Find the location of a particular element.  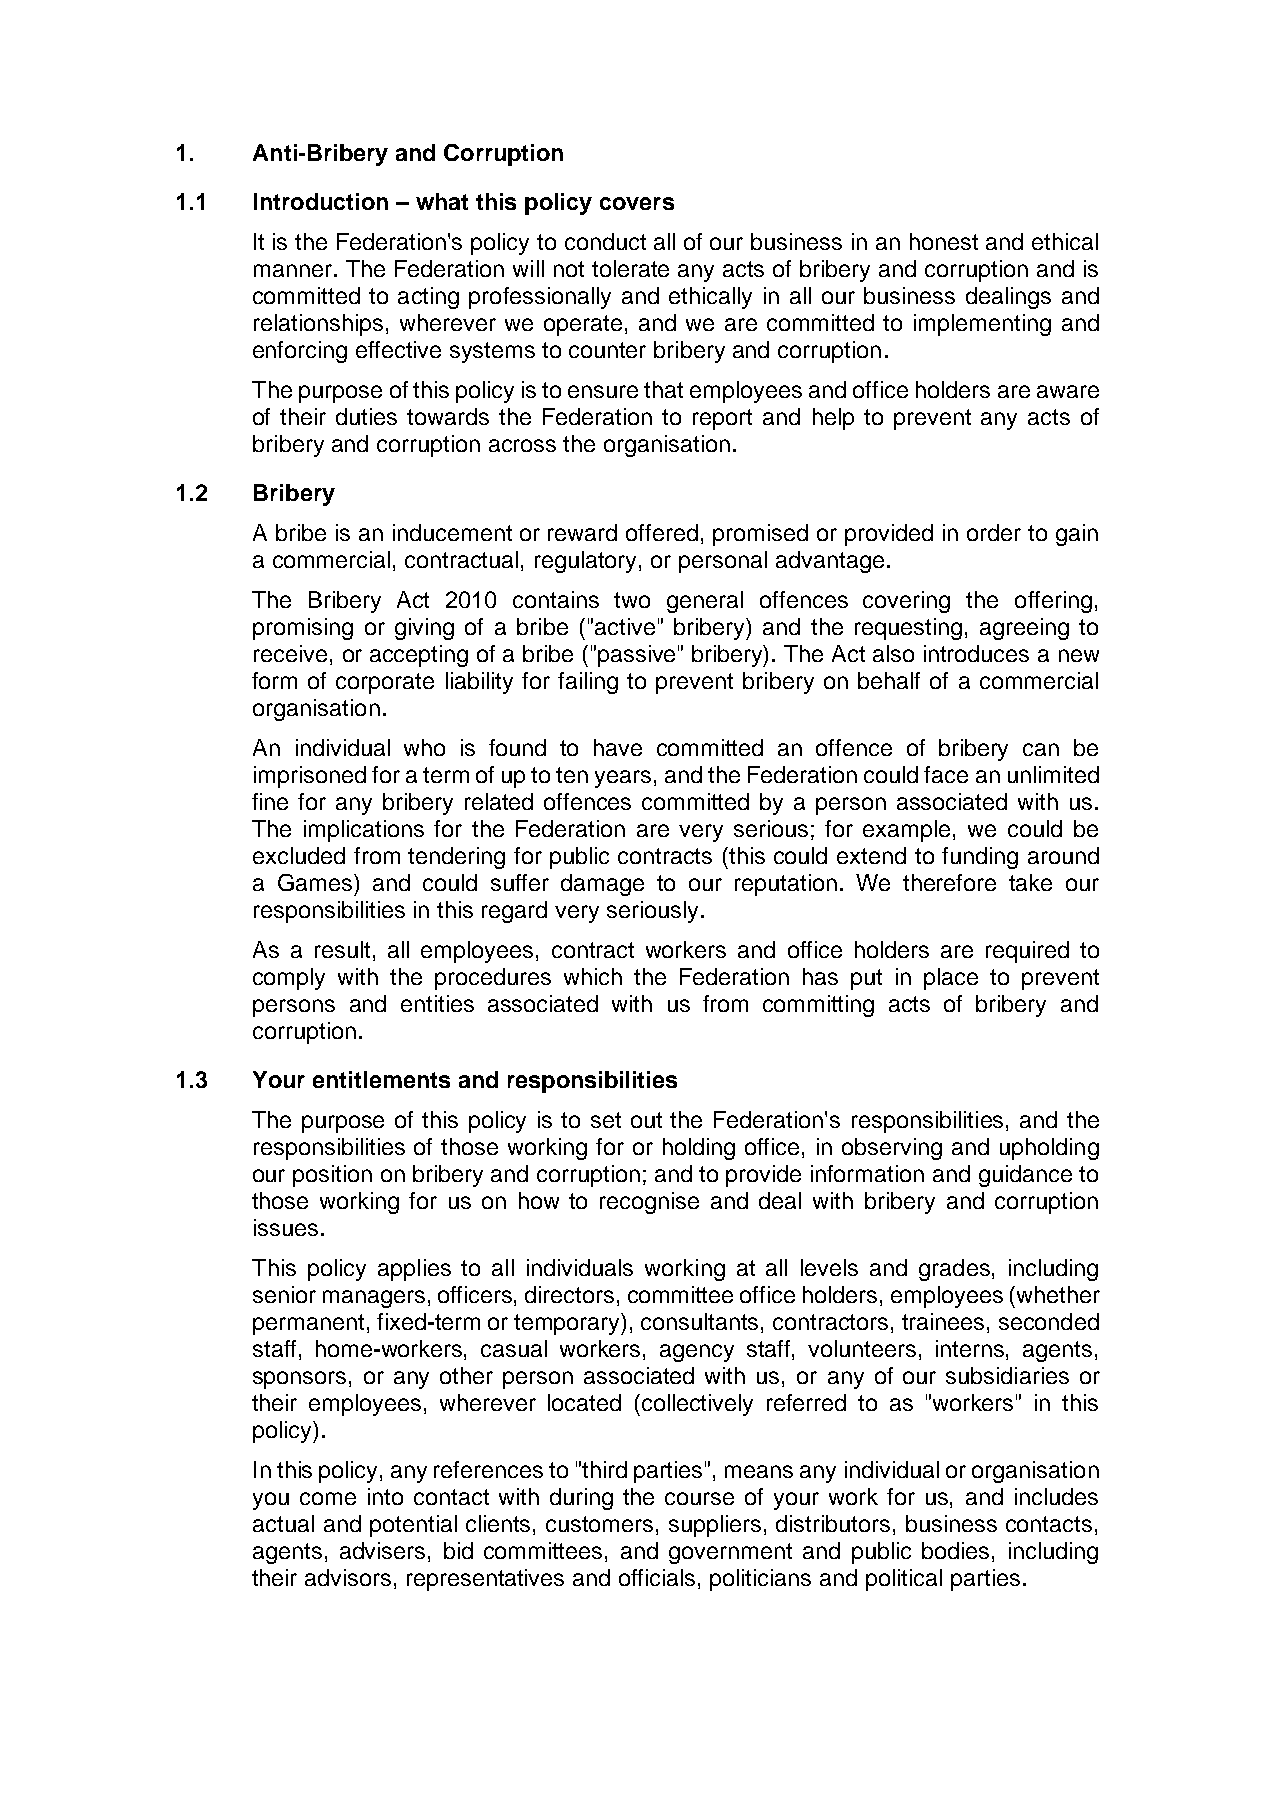

entitlements is located at coordinates (381, 1079).
